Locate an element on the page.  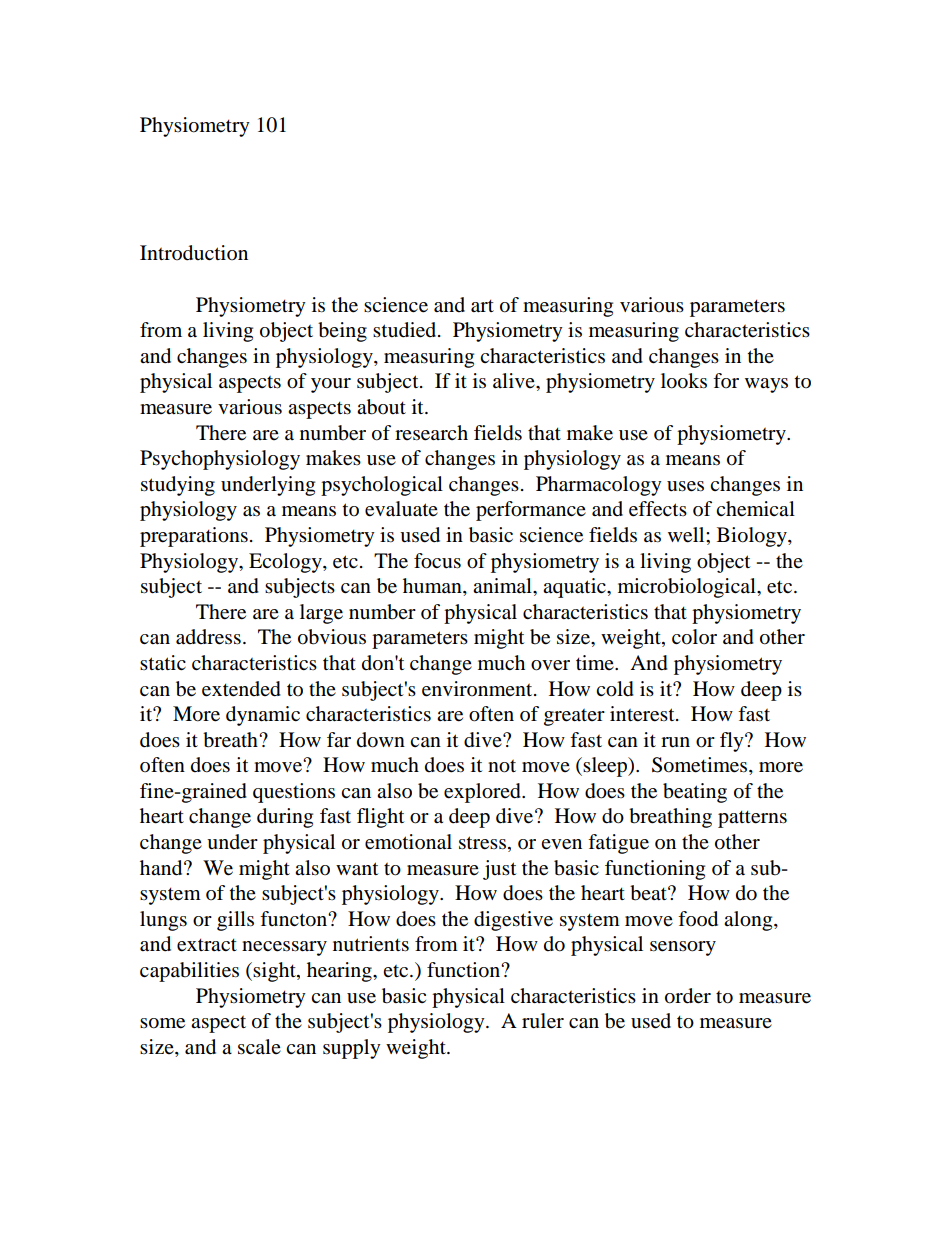
color is located at coordinates (694, 637).
